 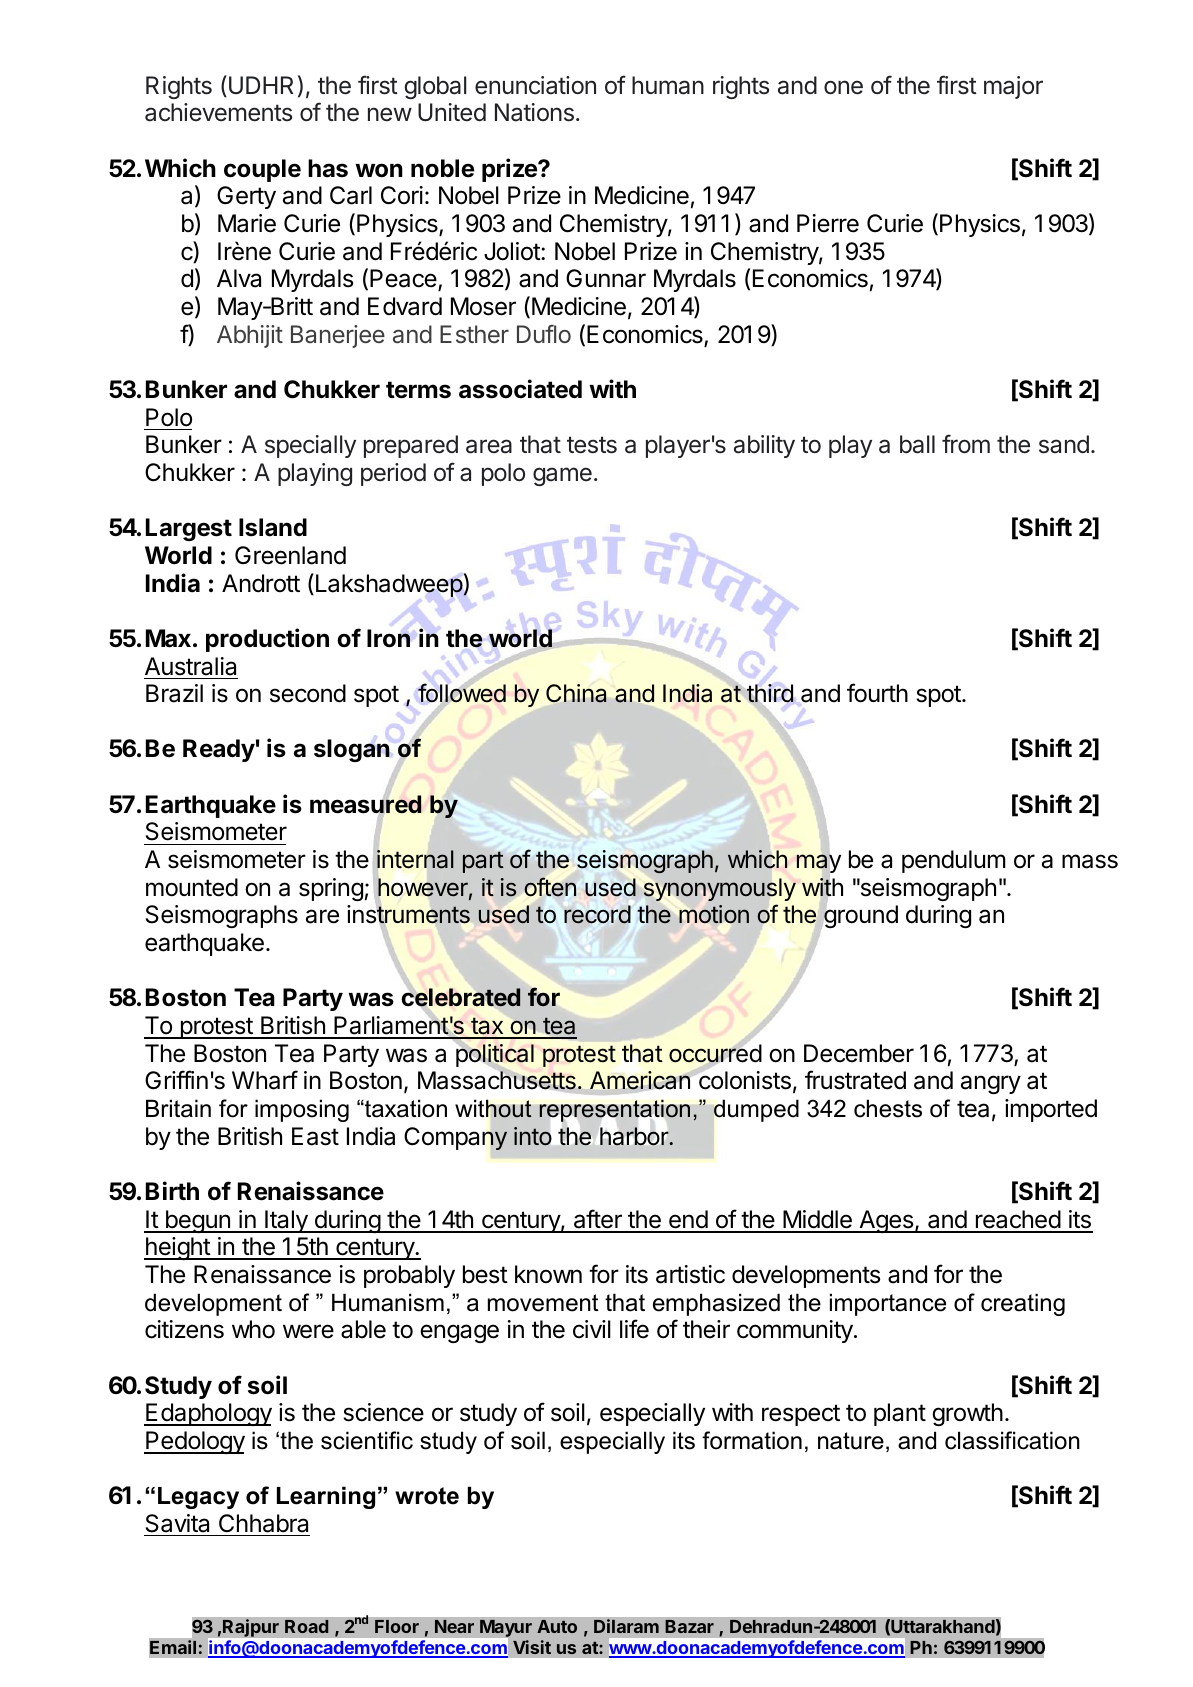 What do you see at coordinates (534, 112) in the screenshot?
I see `Nations` at bounding box center [534, 112].
